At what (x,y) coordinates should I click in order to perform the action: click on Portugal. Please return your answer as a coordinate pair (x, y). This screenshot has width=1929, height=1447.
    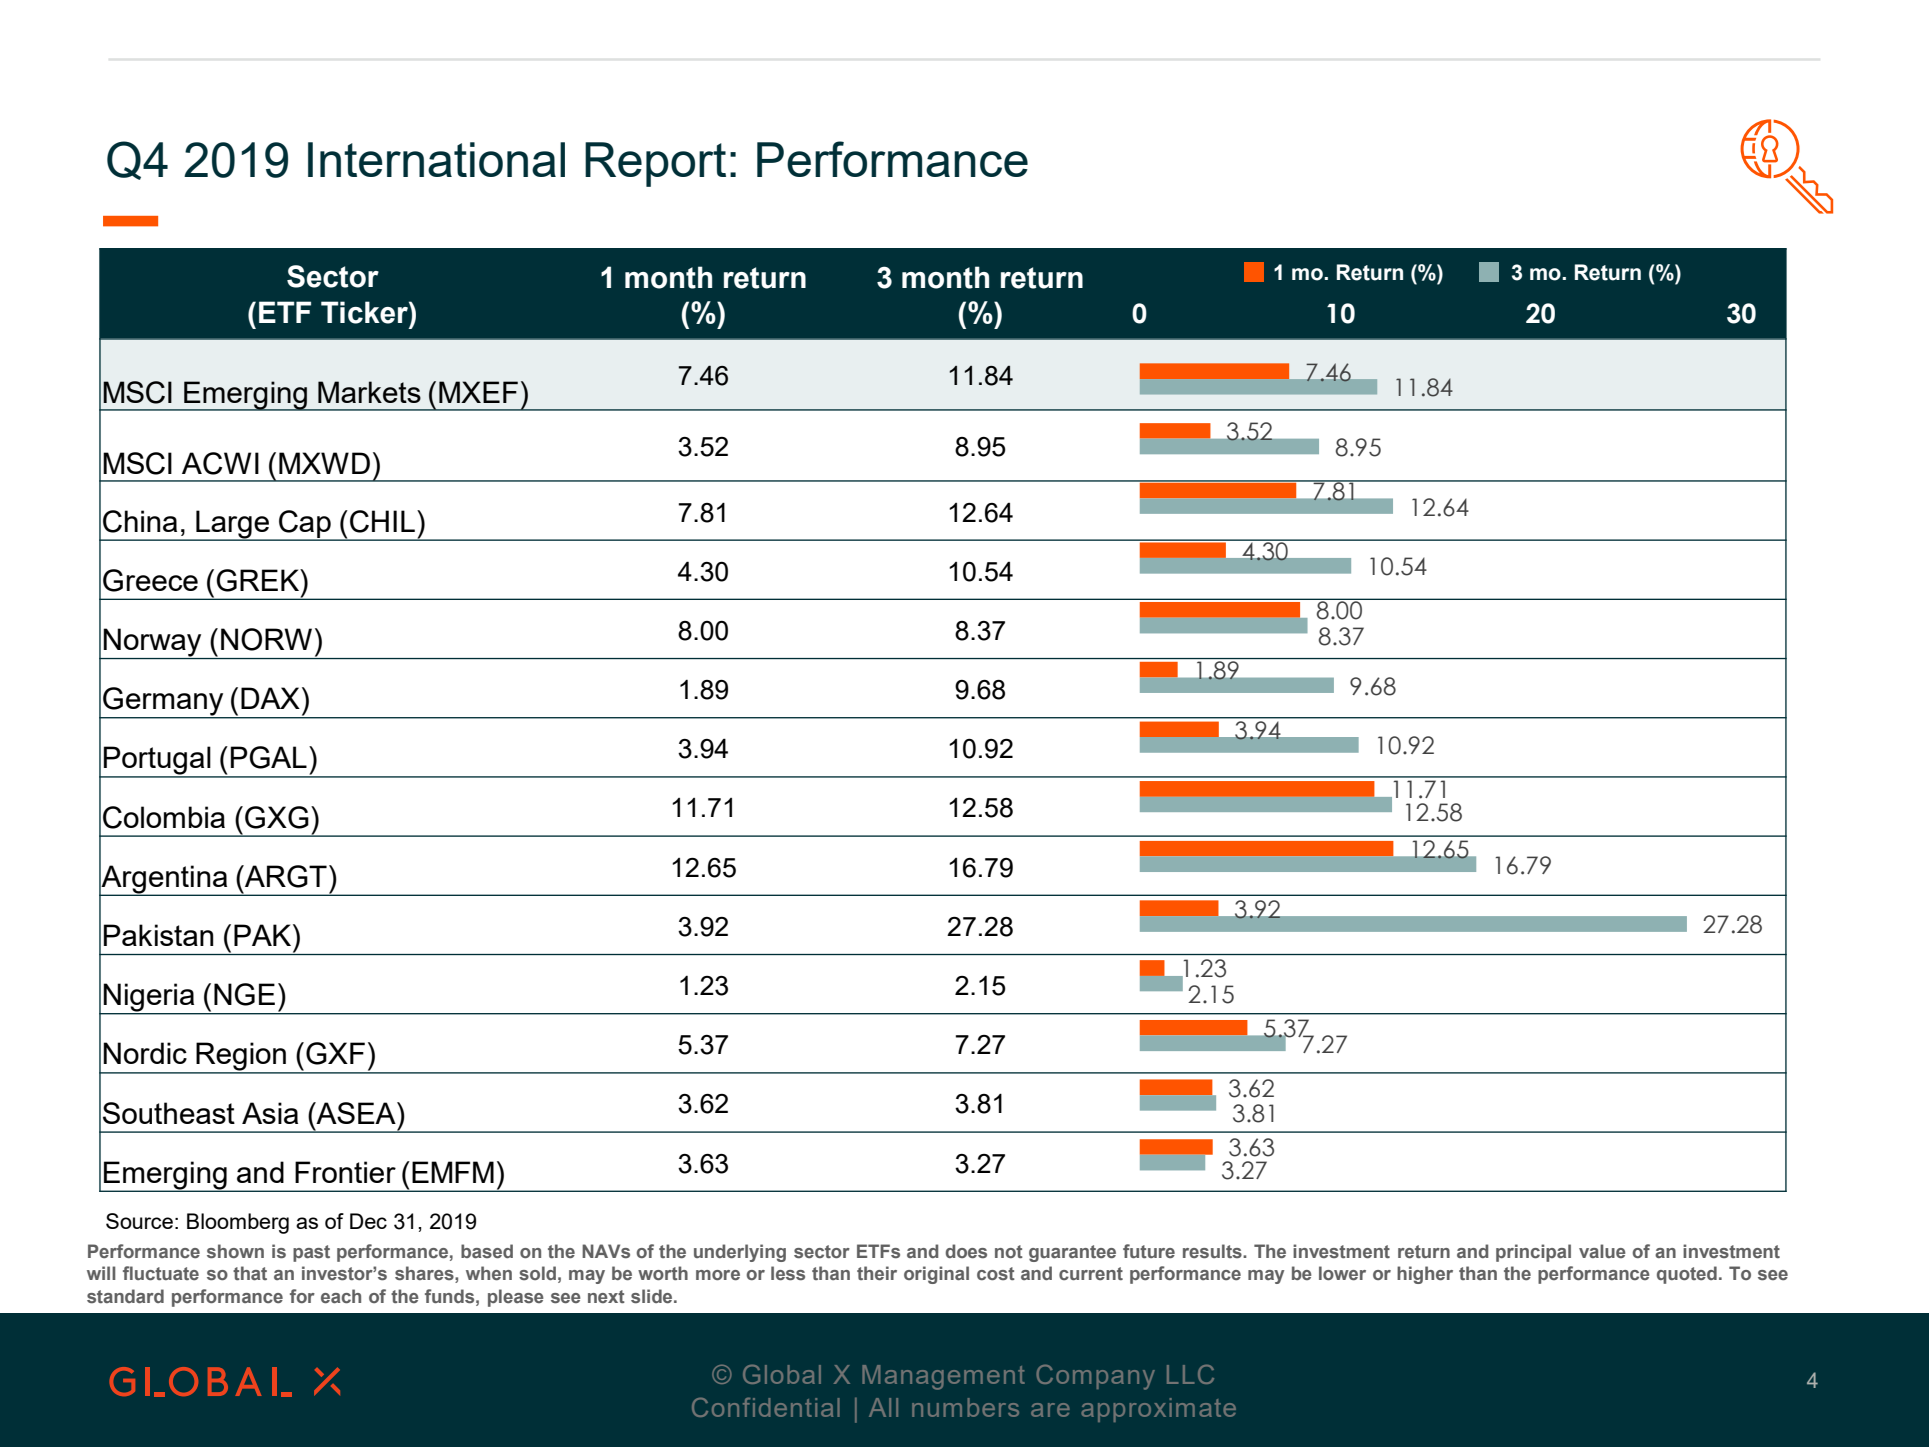
    Looking at the image, I should click on (157, 761).
